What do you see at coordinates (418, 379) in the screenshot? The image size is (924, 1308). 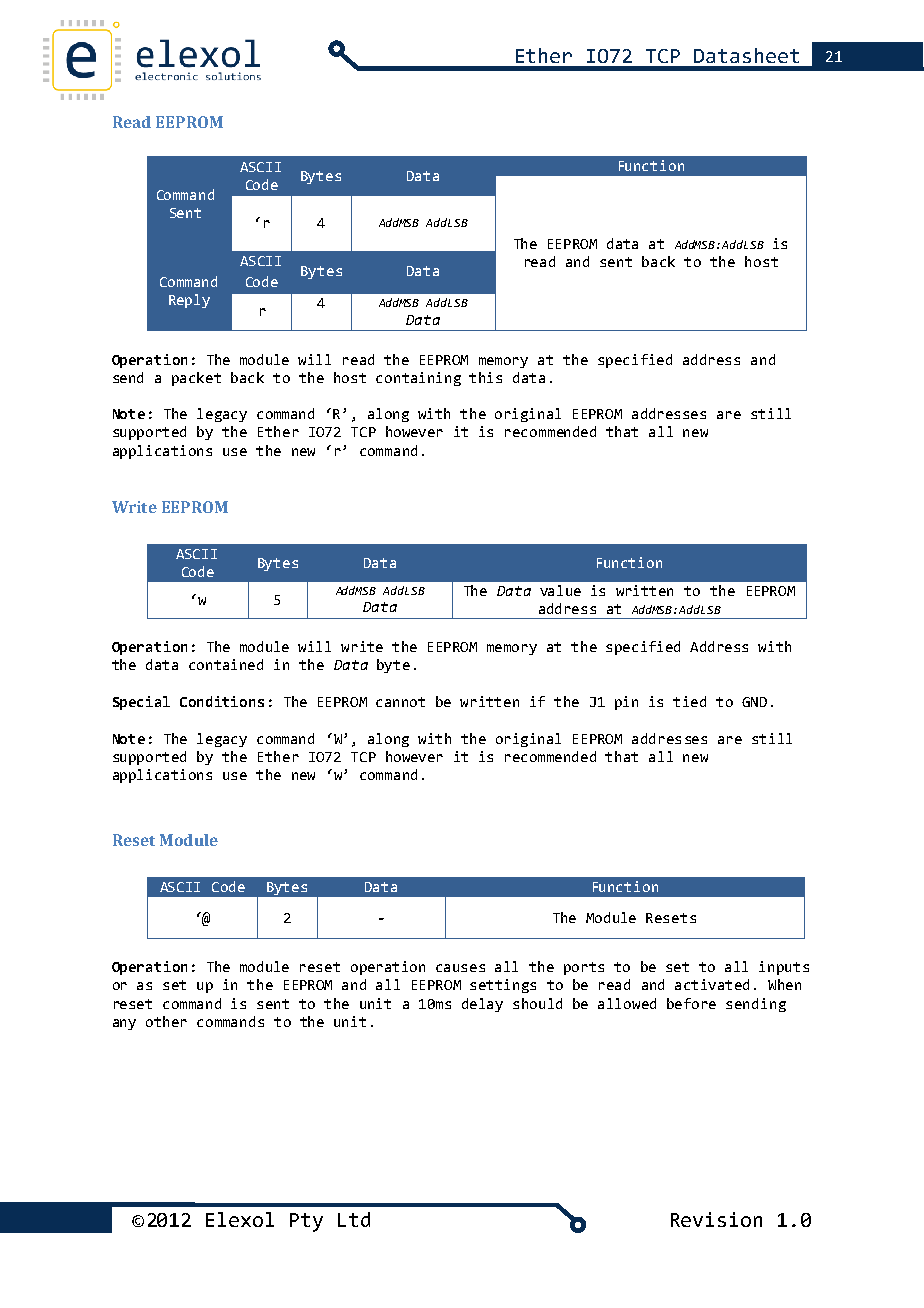 I see `containing` at bounding box center [418, 379].
